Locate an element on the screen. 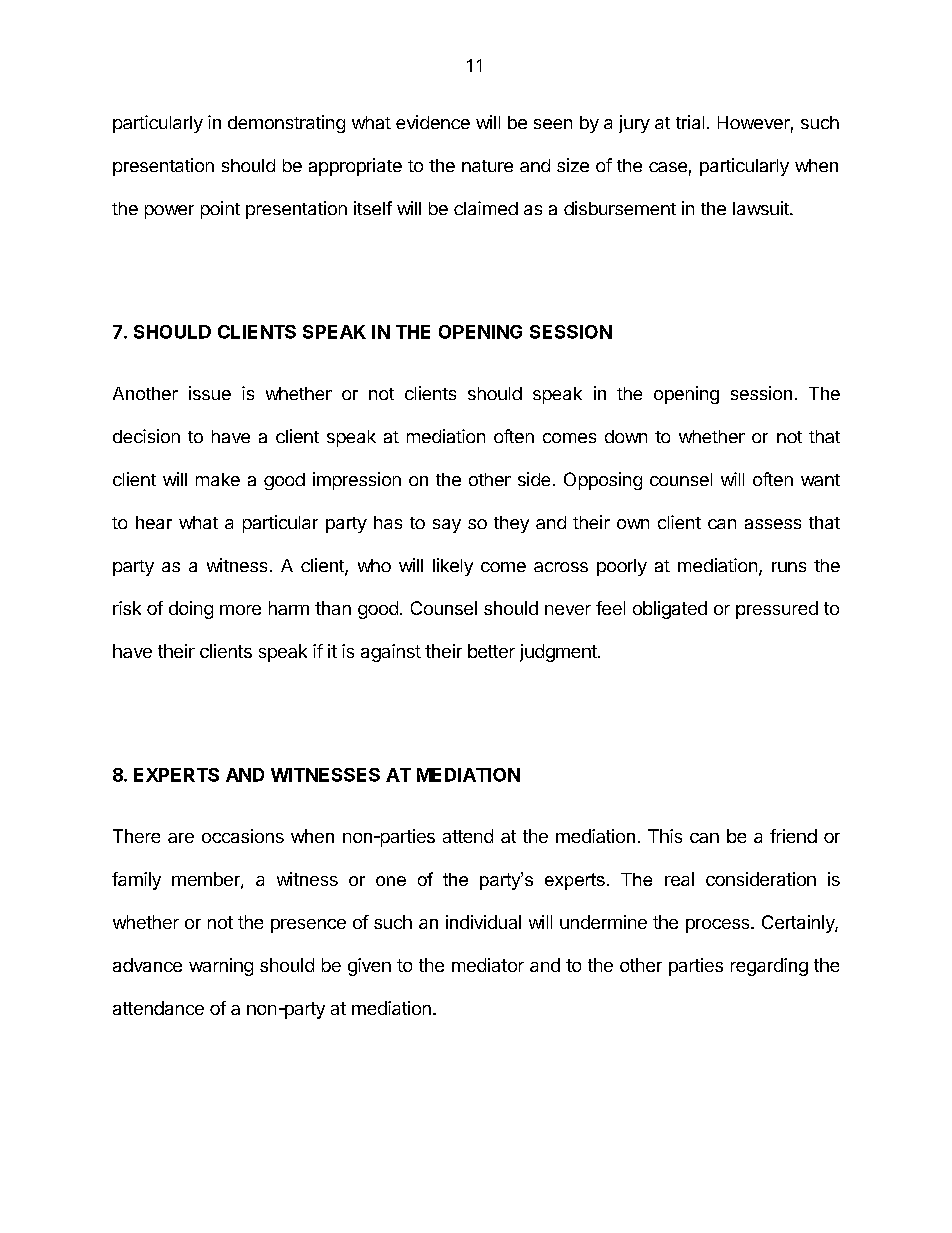 The image size is (952, 1233). process is located at coordinates (719, 926).
